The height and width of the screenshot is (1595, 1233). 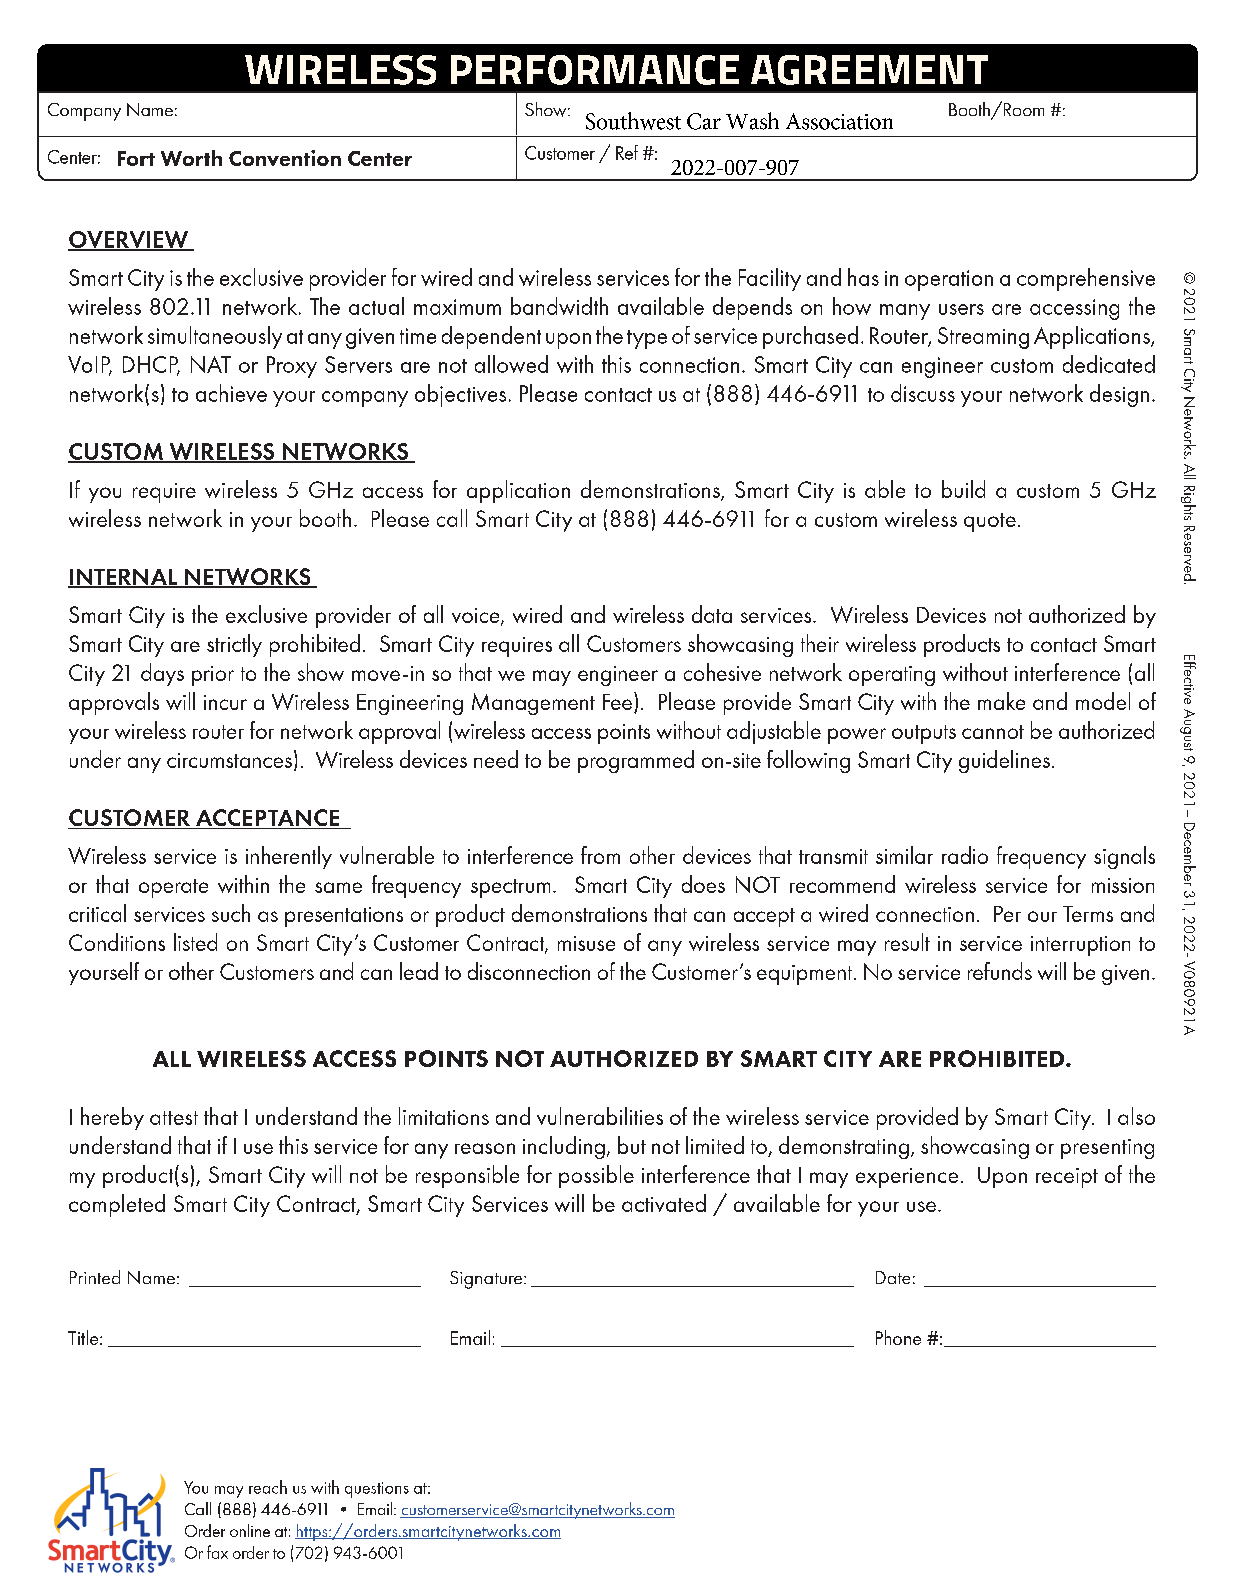 I want to click on Worth, so click(x=191, y=158).
